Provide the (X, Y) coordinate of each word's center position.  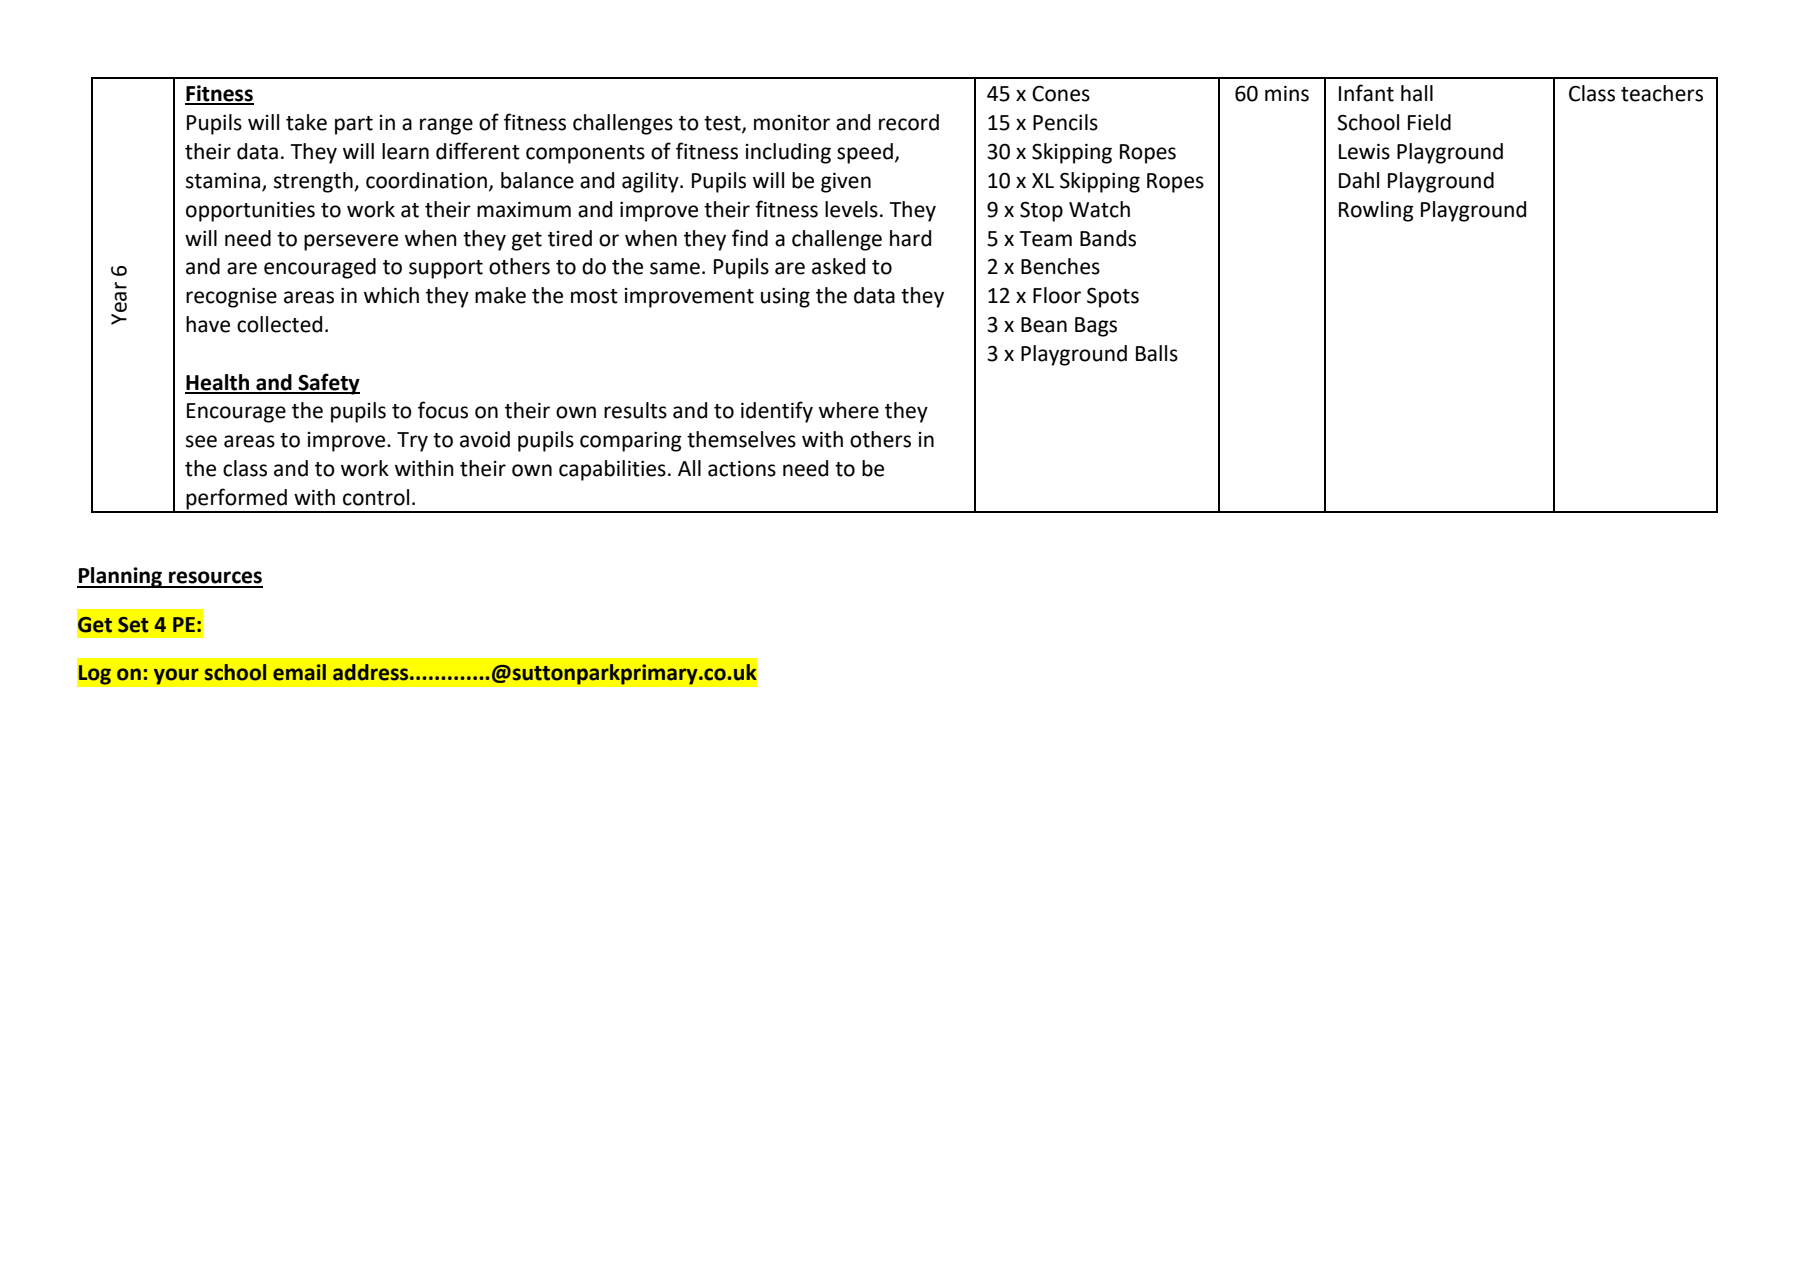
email (299, 672)
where (849, 410)
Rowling (1376, 211)
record (909, 122)
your (176, 676)
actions (742, 469)
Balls (1157, 353)
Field (1429, 122)
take (306, 122)
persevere (351, 242)
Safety (328, 384)
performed (237, 500)
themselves (741, 439)
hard (910, 238)
